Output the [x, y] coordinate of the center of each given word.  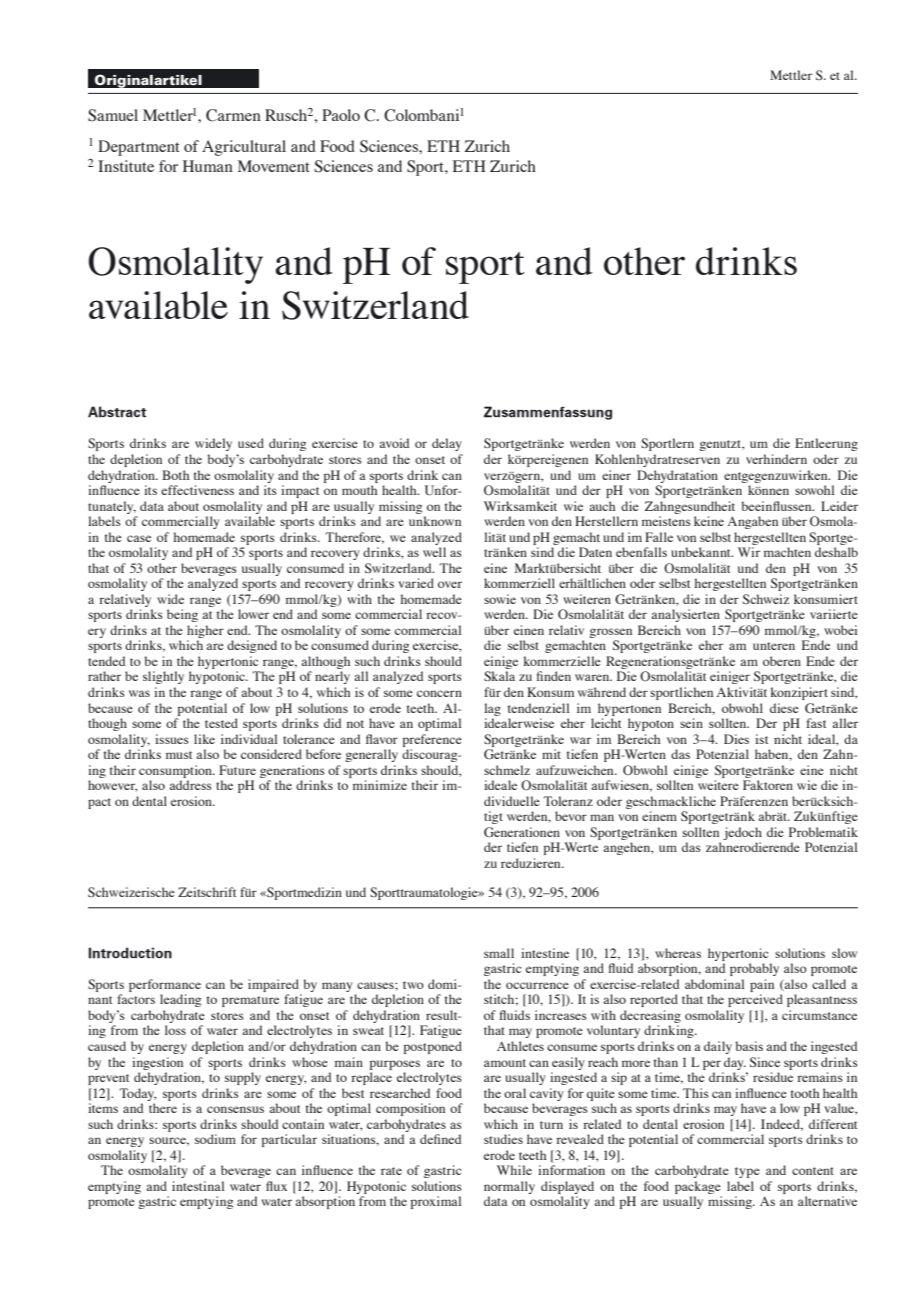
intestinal [198, 1186]
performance [165, 985]
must [179, 755]
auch [602, 506]
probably [754, 969]
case [139, 538]
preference [432, 740]
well [434, 552]
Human [208, 166]
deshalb [836, 552]
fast [816, 723]
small [499, 953]
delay [446, 444]
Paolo [341, 115]
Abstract [117, 412]
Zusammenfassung [548, 413]
